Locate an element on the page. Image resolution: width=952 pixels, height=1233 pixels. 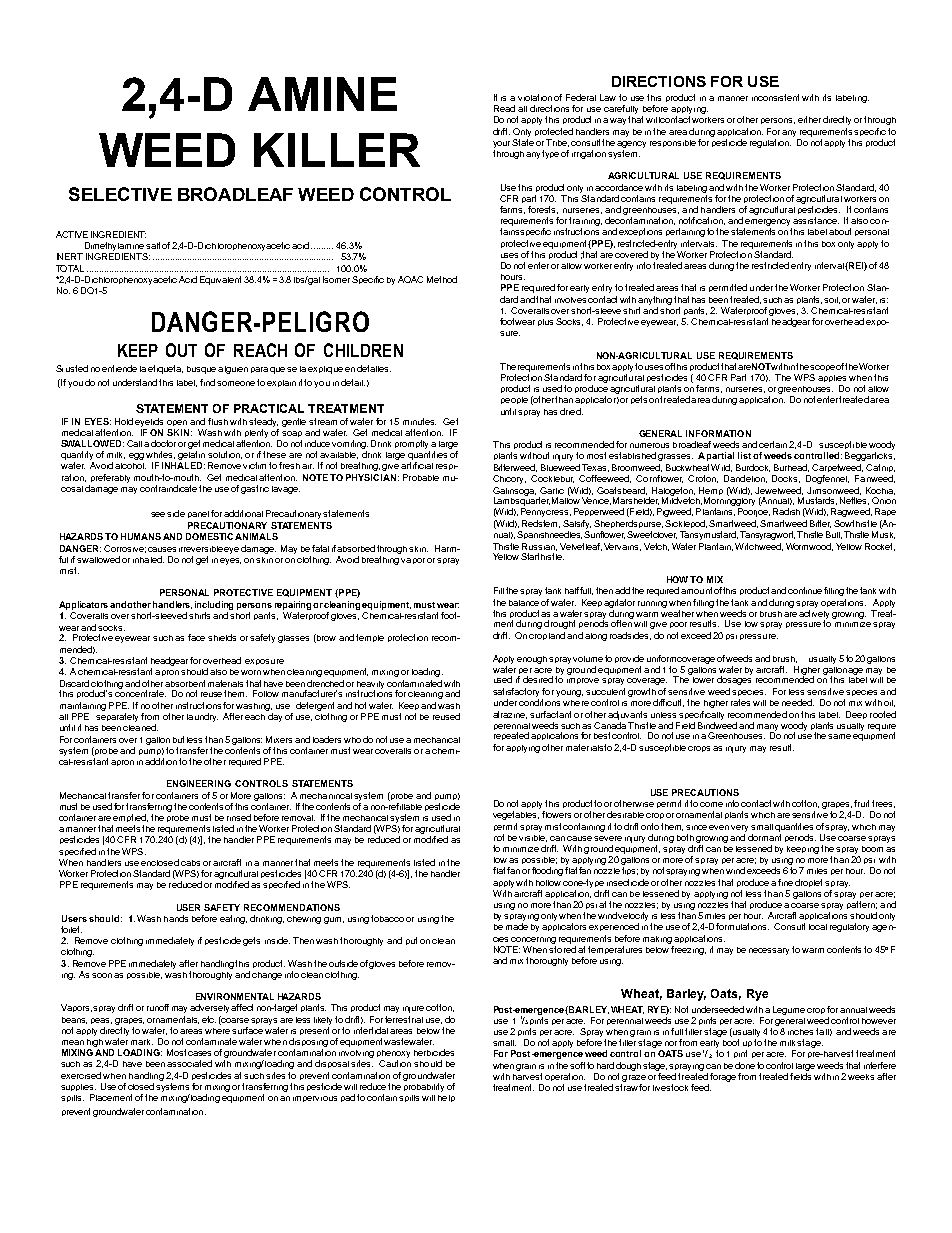
herbicides is located at coordinates (434, 1052).
